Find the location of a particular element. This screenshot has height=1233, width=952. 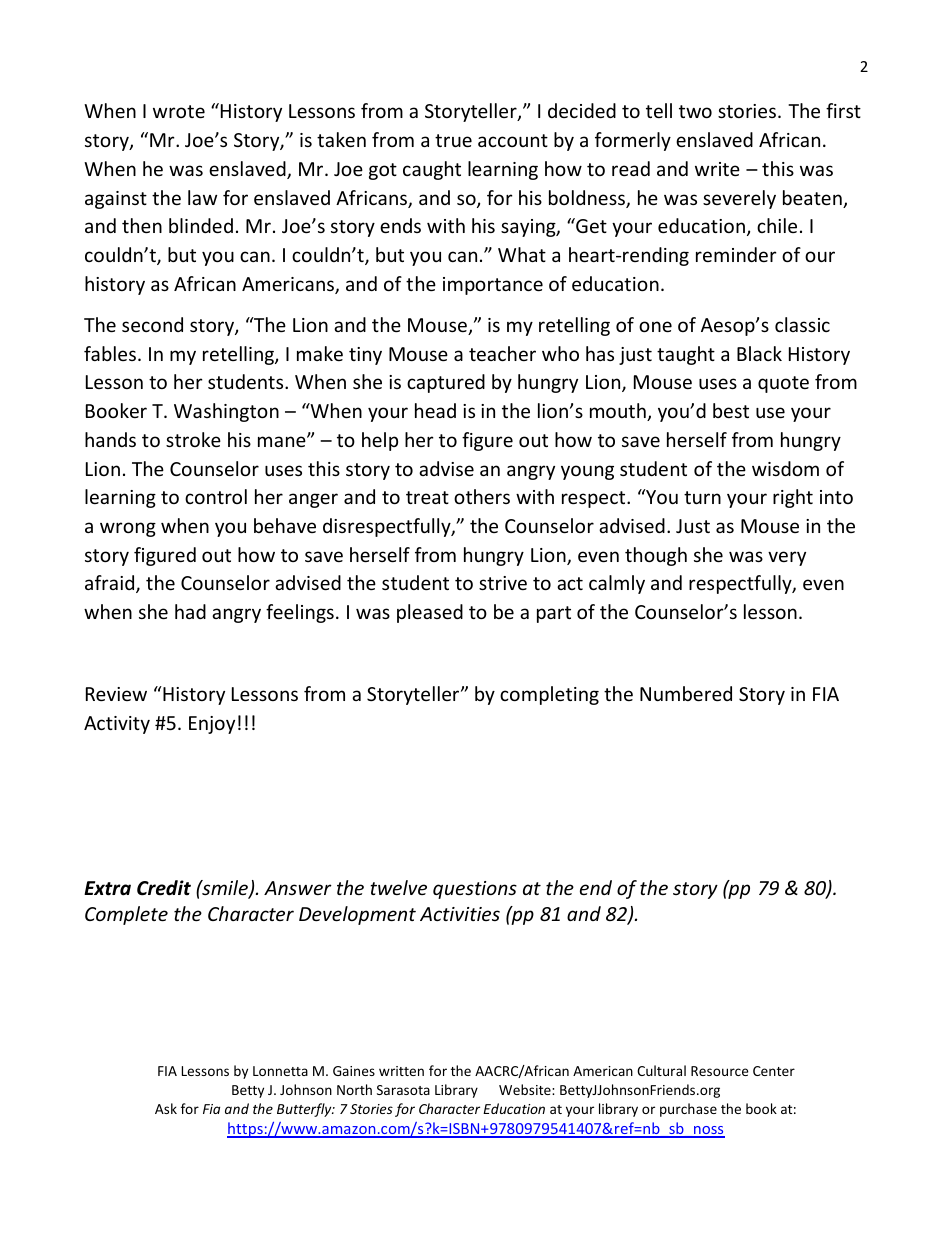

had is located at coordinates (190, 611).
